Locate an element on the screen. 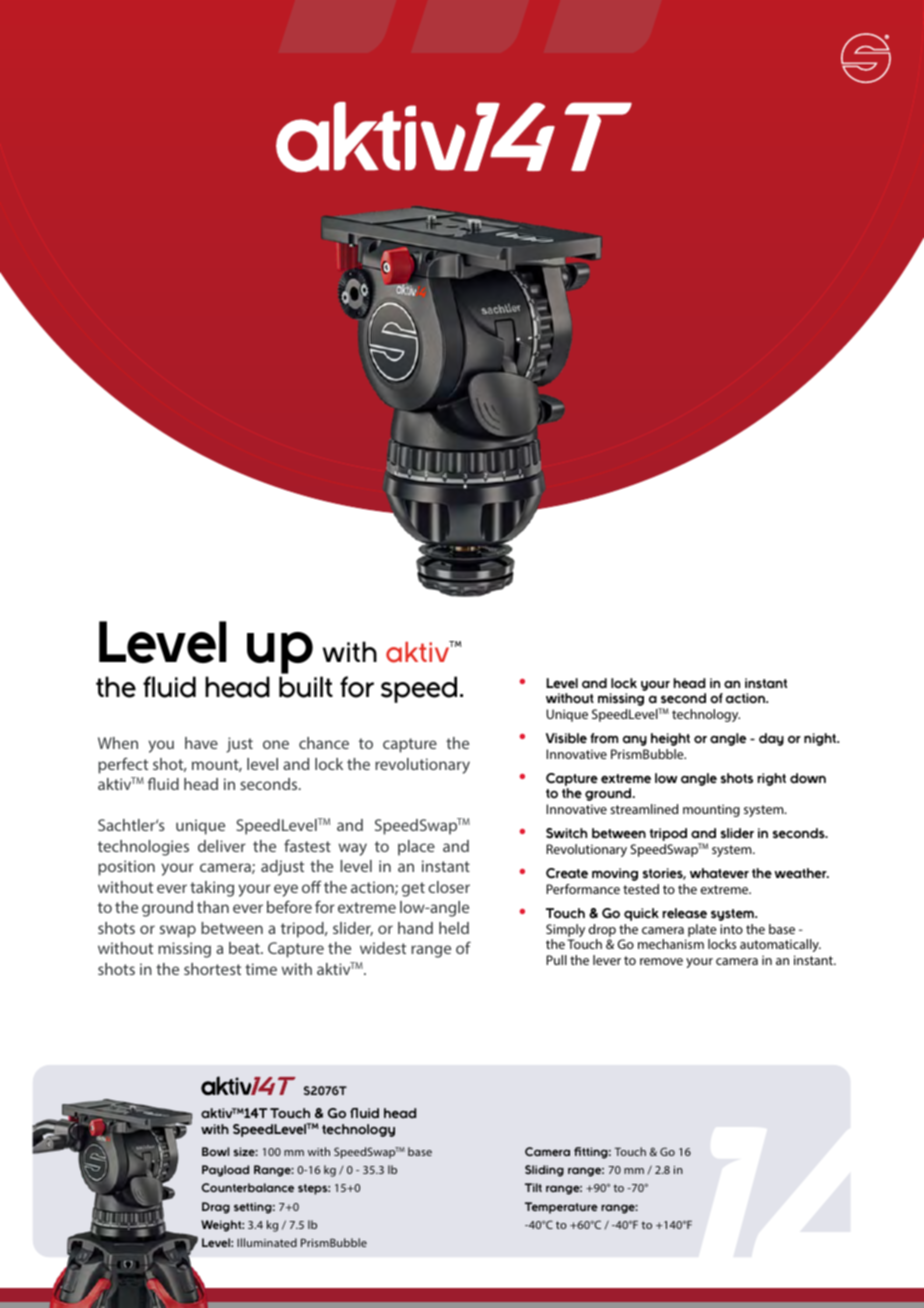 The width and height of the screenshot is (924, 1308). shortest is located at coordinates (212, 969).
